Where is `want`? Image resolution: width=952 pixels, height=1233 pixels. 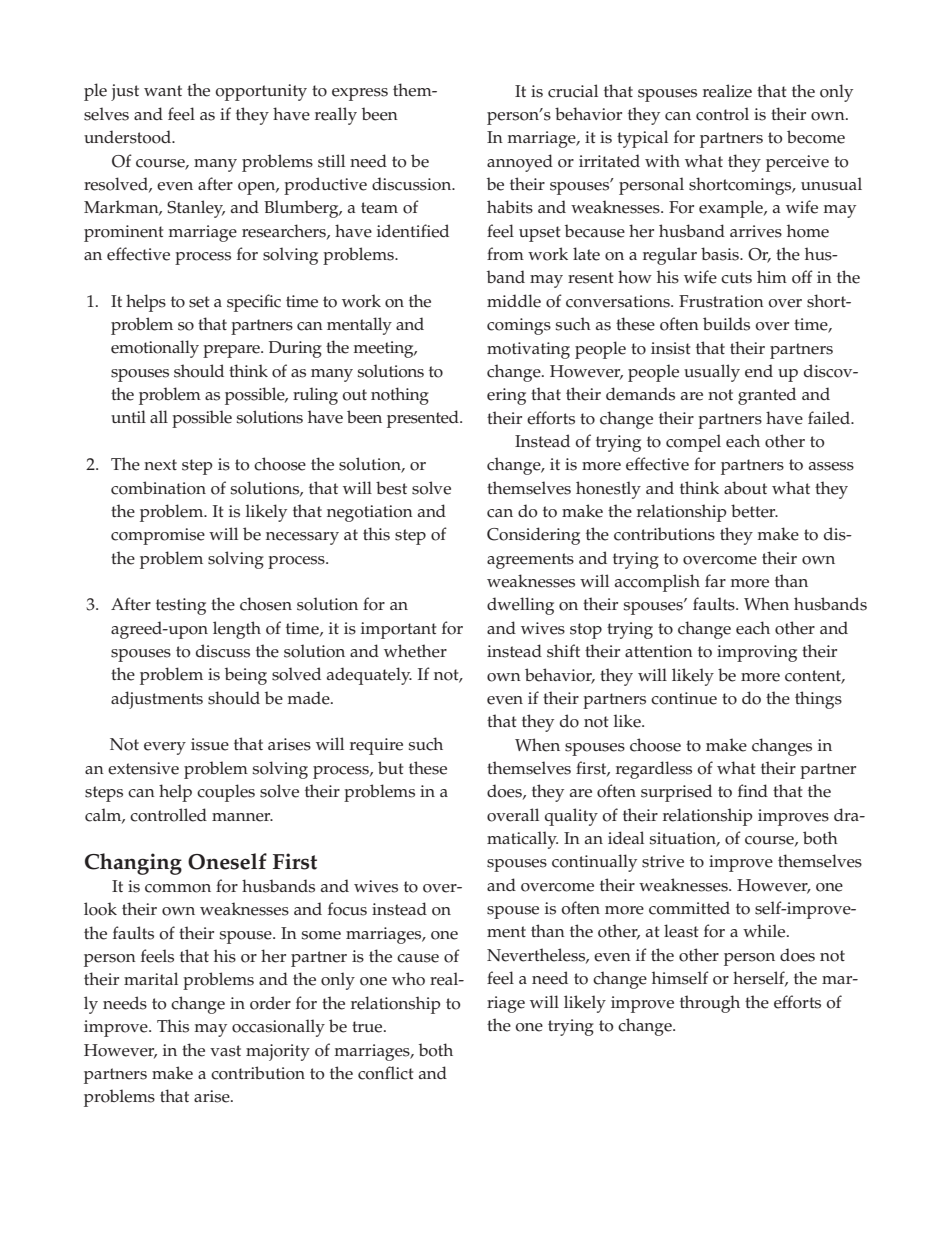 want is located at coordinates (163, 90).
